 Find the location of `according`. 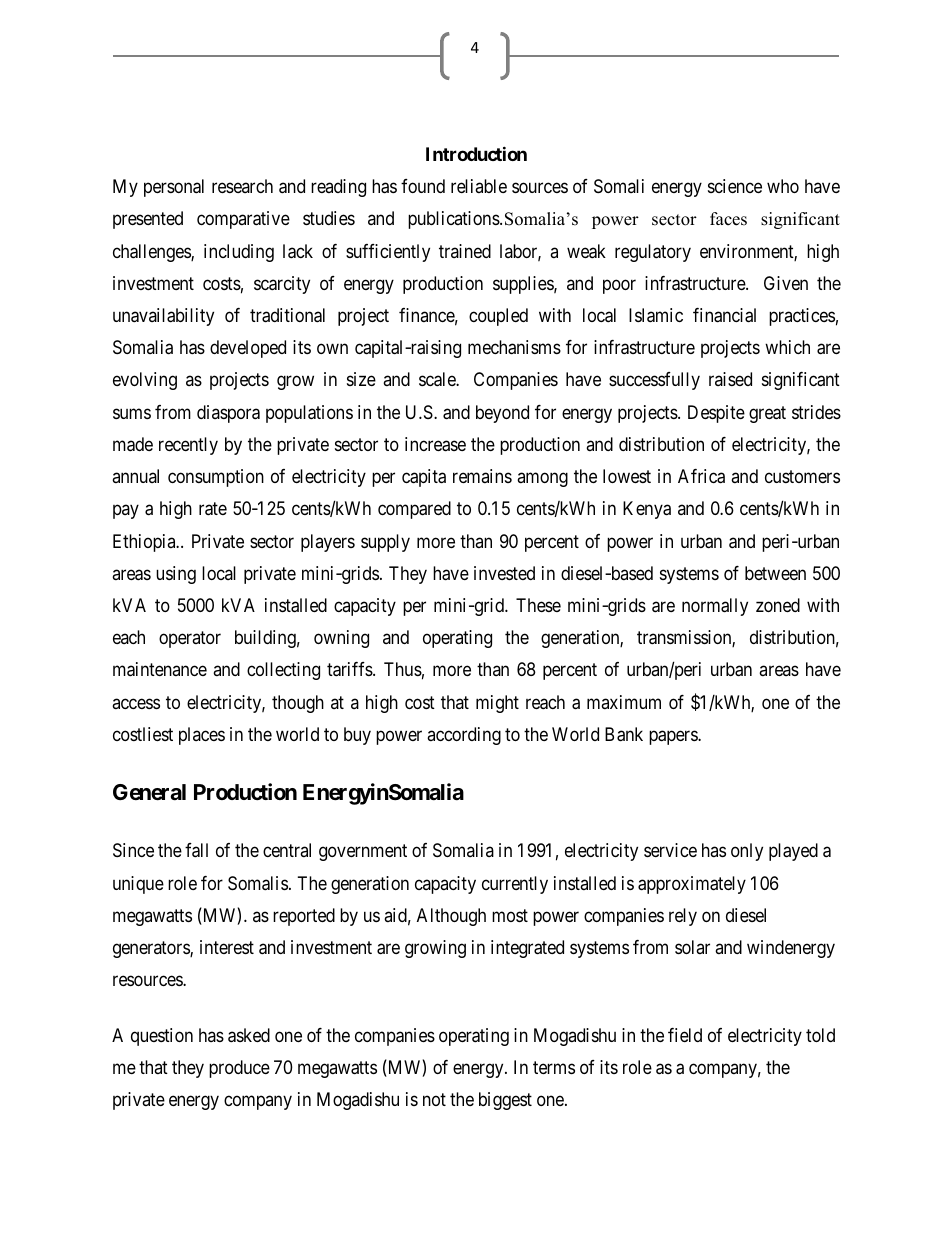

according is located at coordinates (464, 736).
